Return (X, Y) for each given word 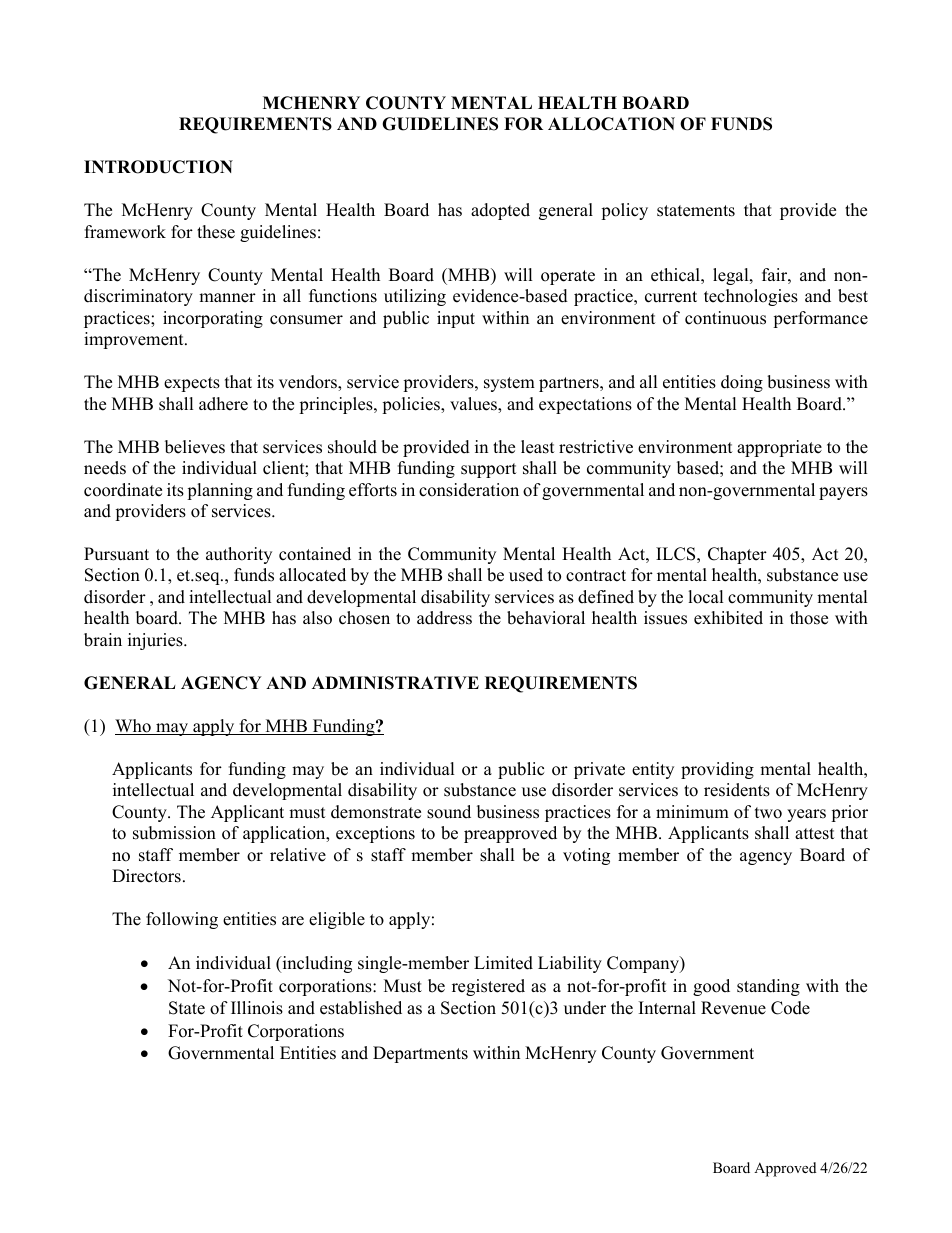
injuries (156, 641)
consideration (469, 490)
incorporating (213, 319)
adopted (500, 211)
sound (449, 812)
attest (815, 834)
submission (174, 833)
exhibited (728, 618)
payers (843, 493)
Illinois (257, 1008)
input (456, 319)
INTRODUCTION (158, 167)
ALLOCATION (611, 124)
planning (220, 491)
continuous (725, 318)
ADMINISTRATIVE (395, 683)
